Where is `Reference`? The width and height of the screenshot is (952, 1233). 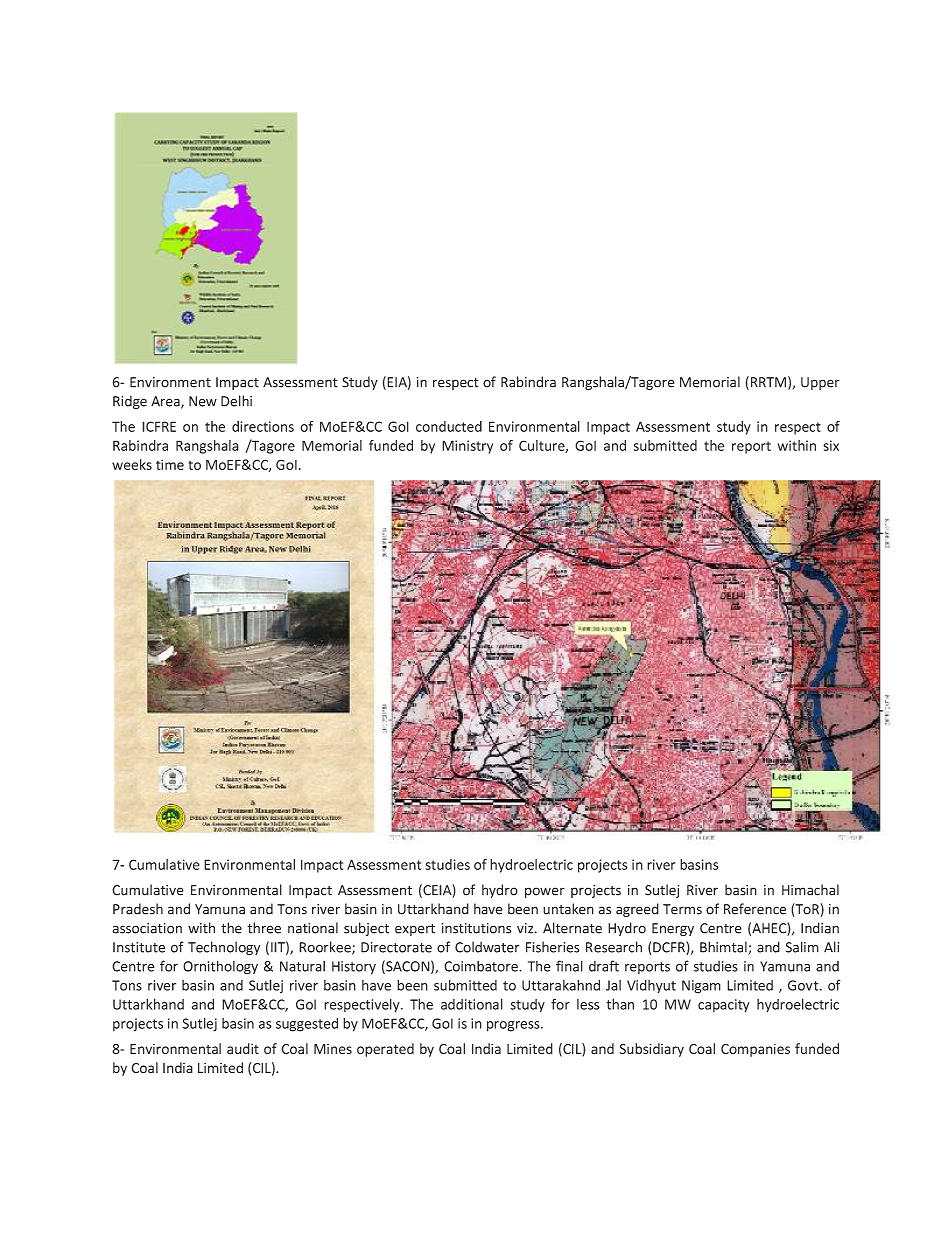
Reference is located at coordinates (755, 909).
